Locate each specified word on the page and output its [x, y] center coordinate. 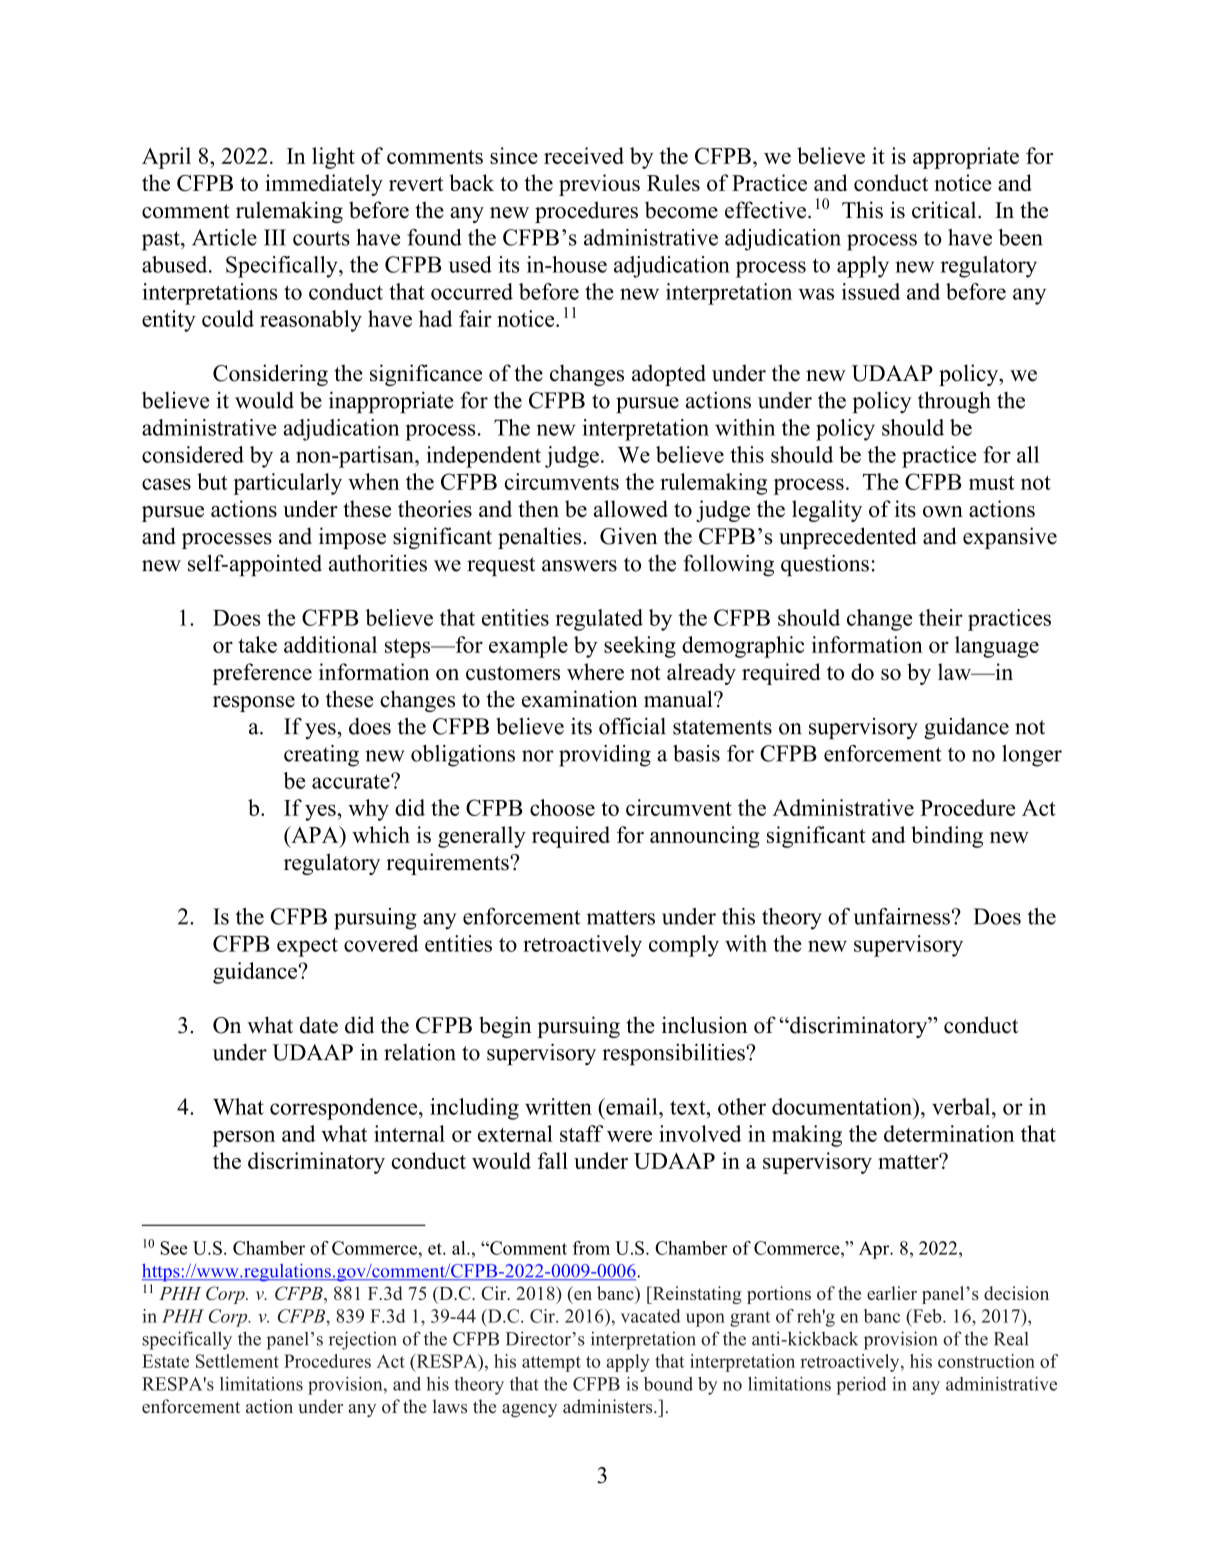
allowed [631, 508]
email [632, 1106]
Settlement [237, 1361]
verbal [962, 1106]
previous [599, 185]
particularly [287, 484]
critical [945, 210]
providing [605, 756]
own [943, 511]
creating [321, 756]
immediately [324, 185]
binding [947, 837]
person [243, 1138]
